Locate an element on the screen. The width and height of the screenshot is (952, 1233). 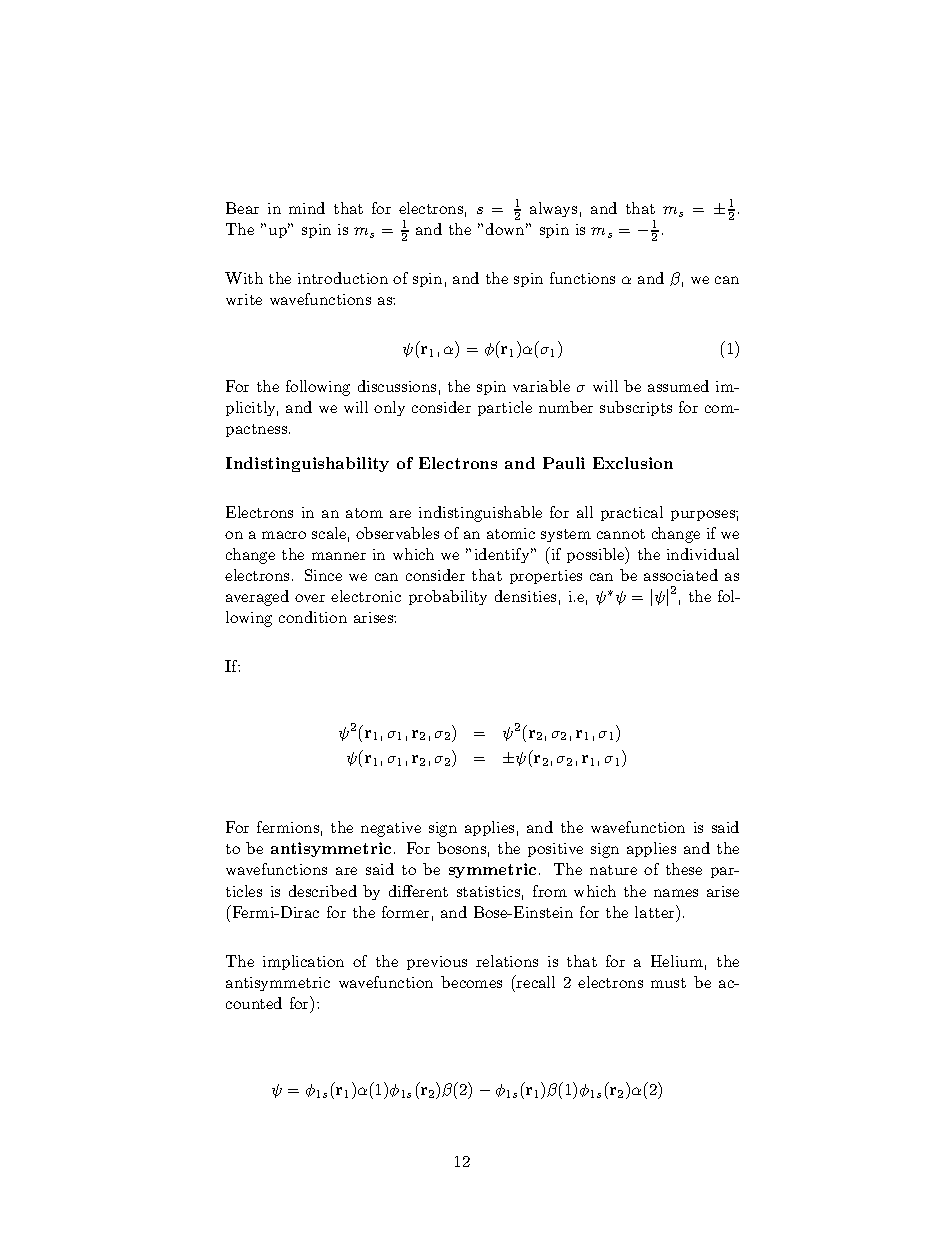
assumed is located at coordinates (678, 386).
